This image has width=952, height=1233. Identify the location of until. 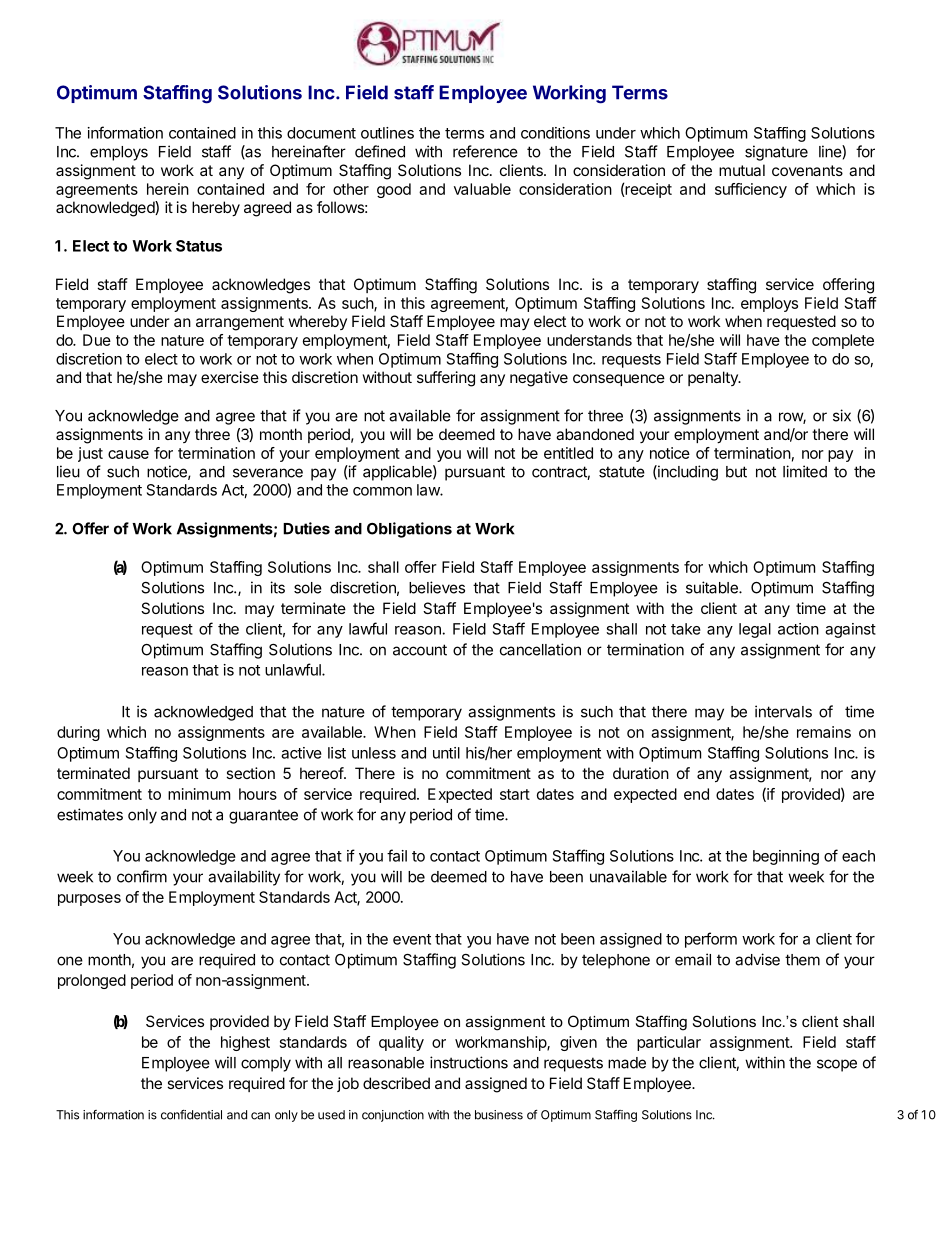
(446, 753).
